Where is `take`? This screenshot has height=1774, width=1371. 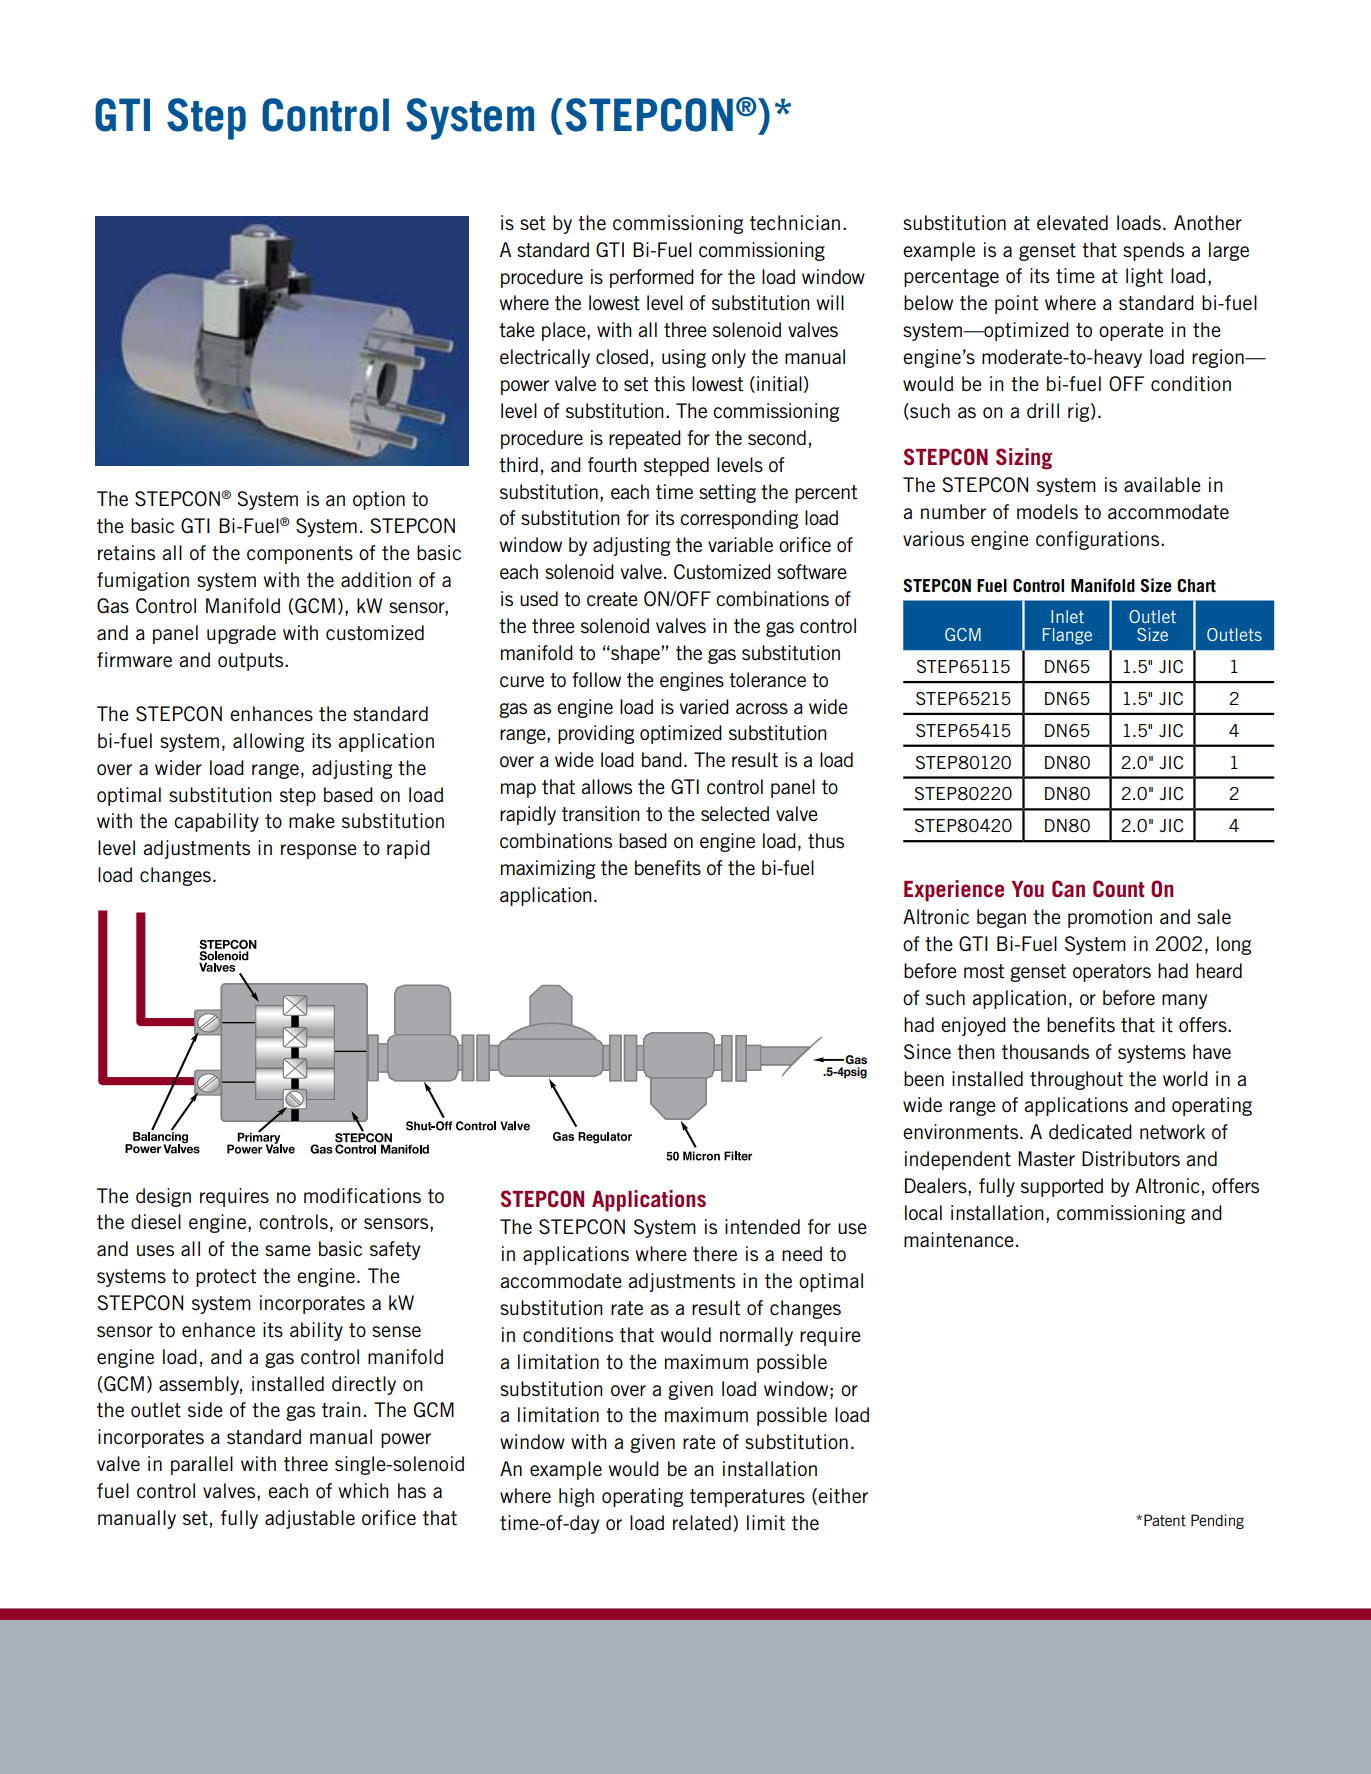
take is located at coordinates (517, 330).
